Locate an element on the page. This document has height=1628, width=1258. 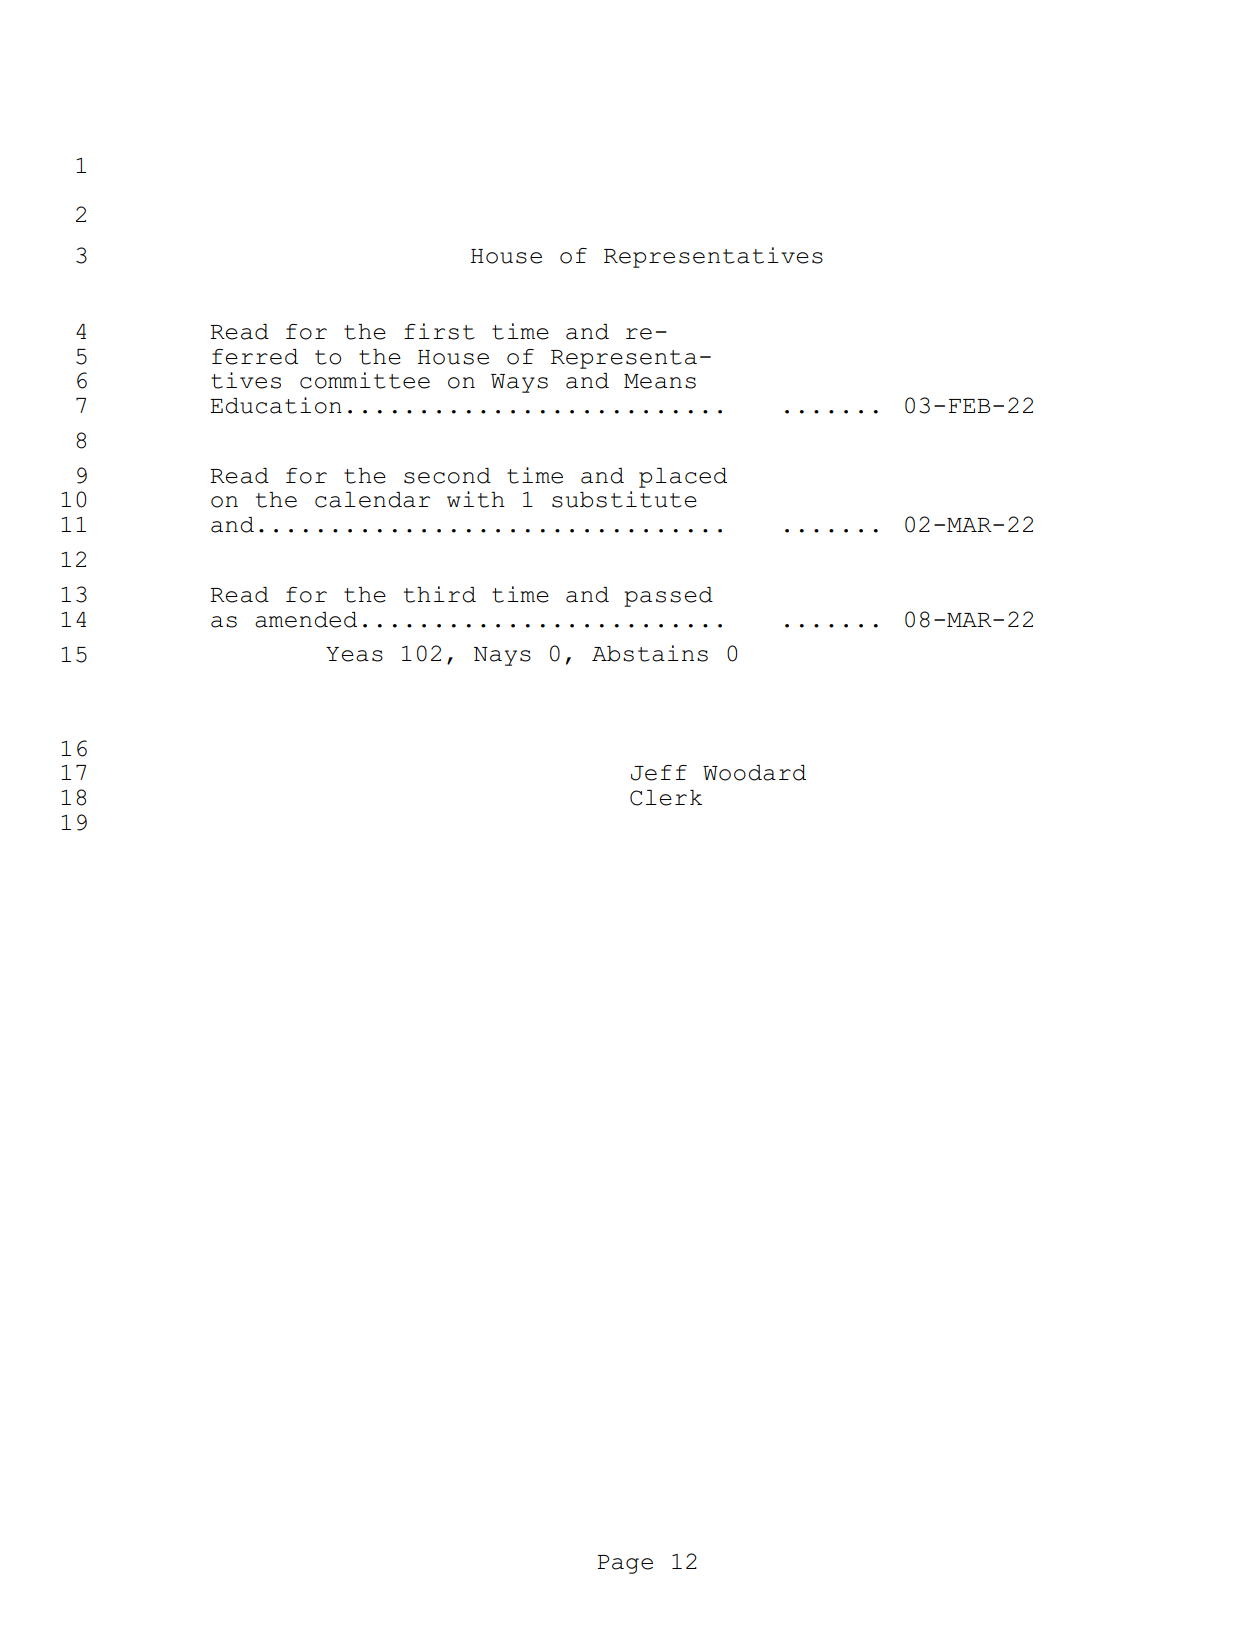
Ways is located at coordinates (519, 383).
